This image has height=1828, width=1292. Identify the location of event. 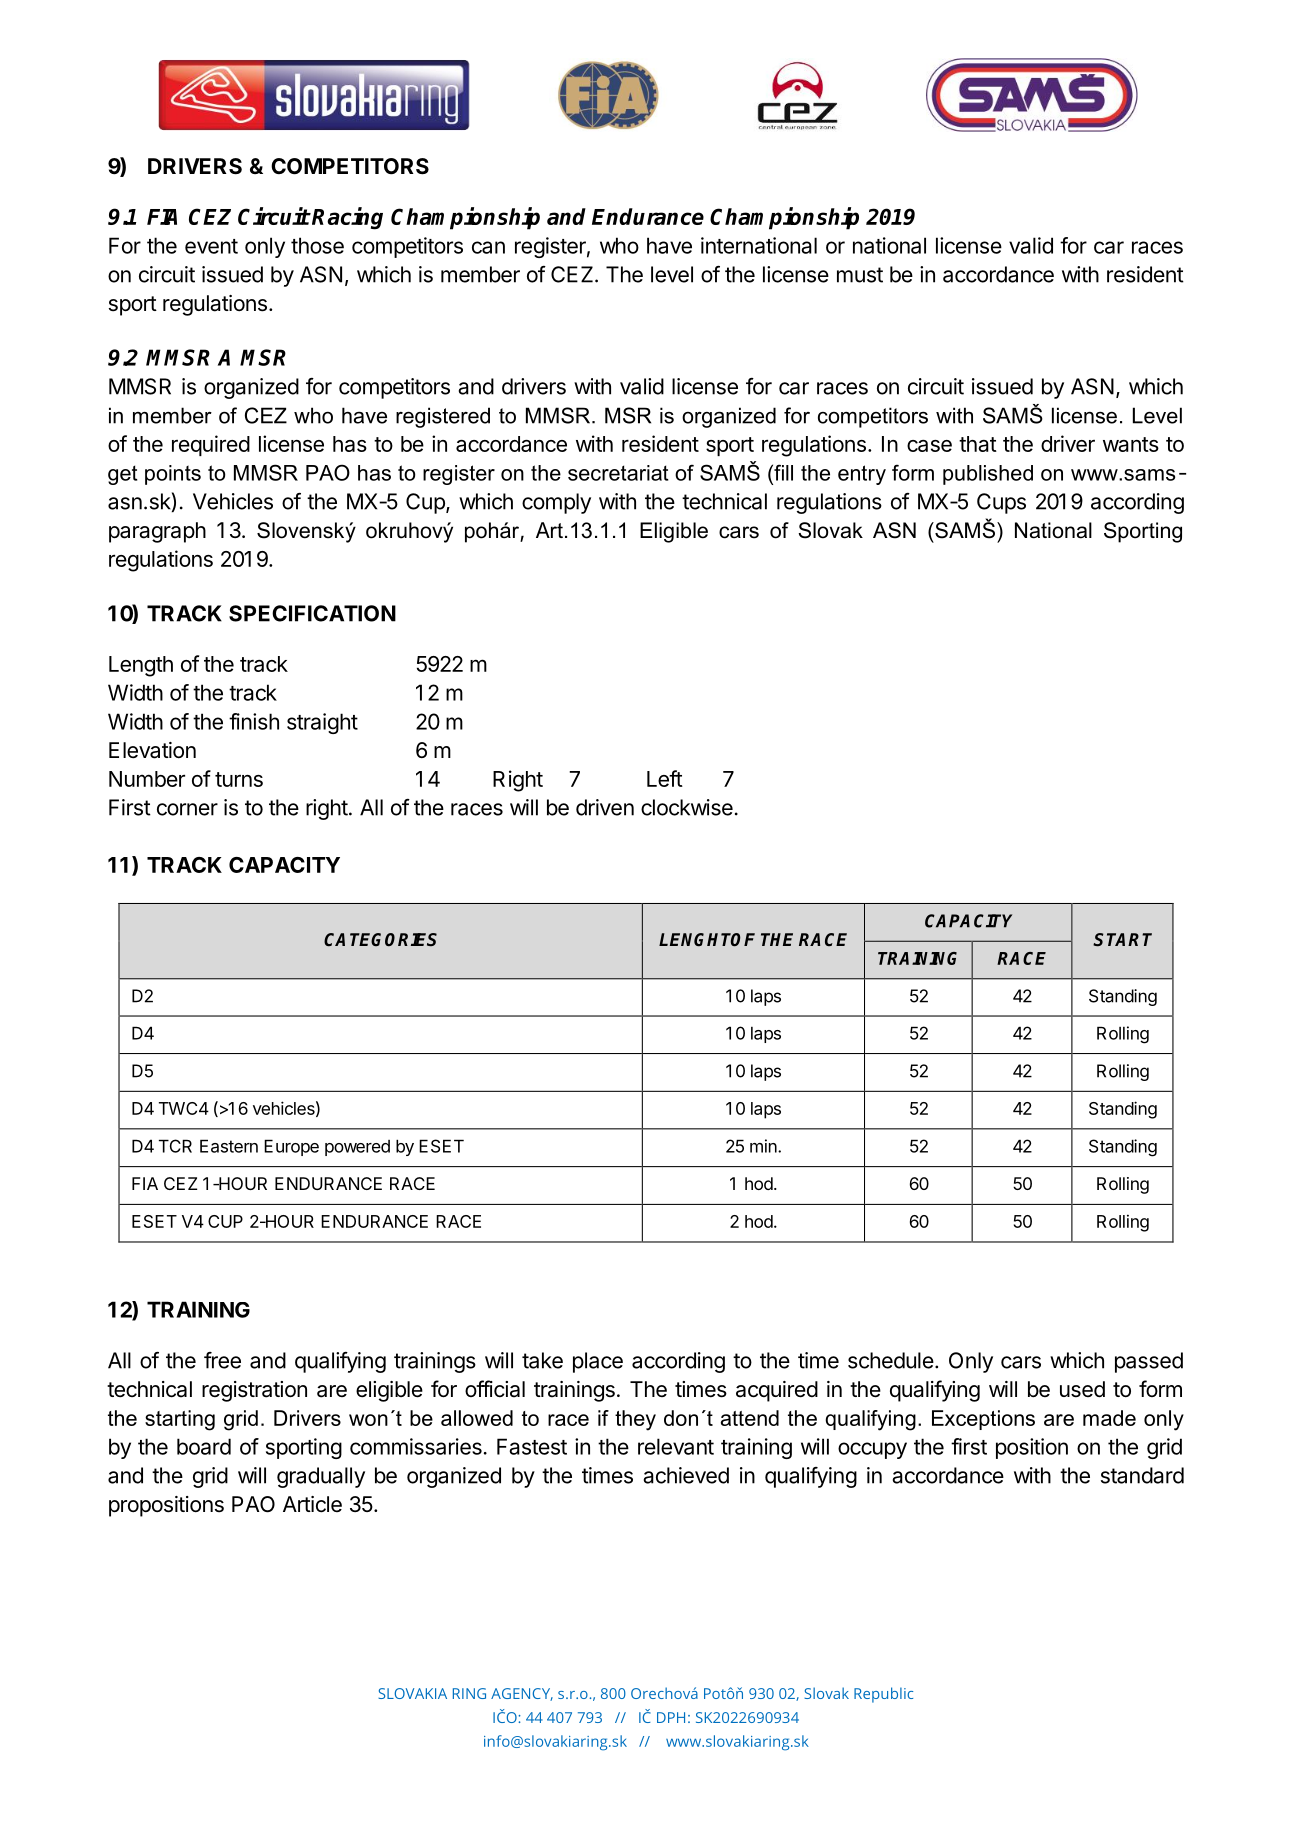
(211, 246).
